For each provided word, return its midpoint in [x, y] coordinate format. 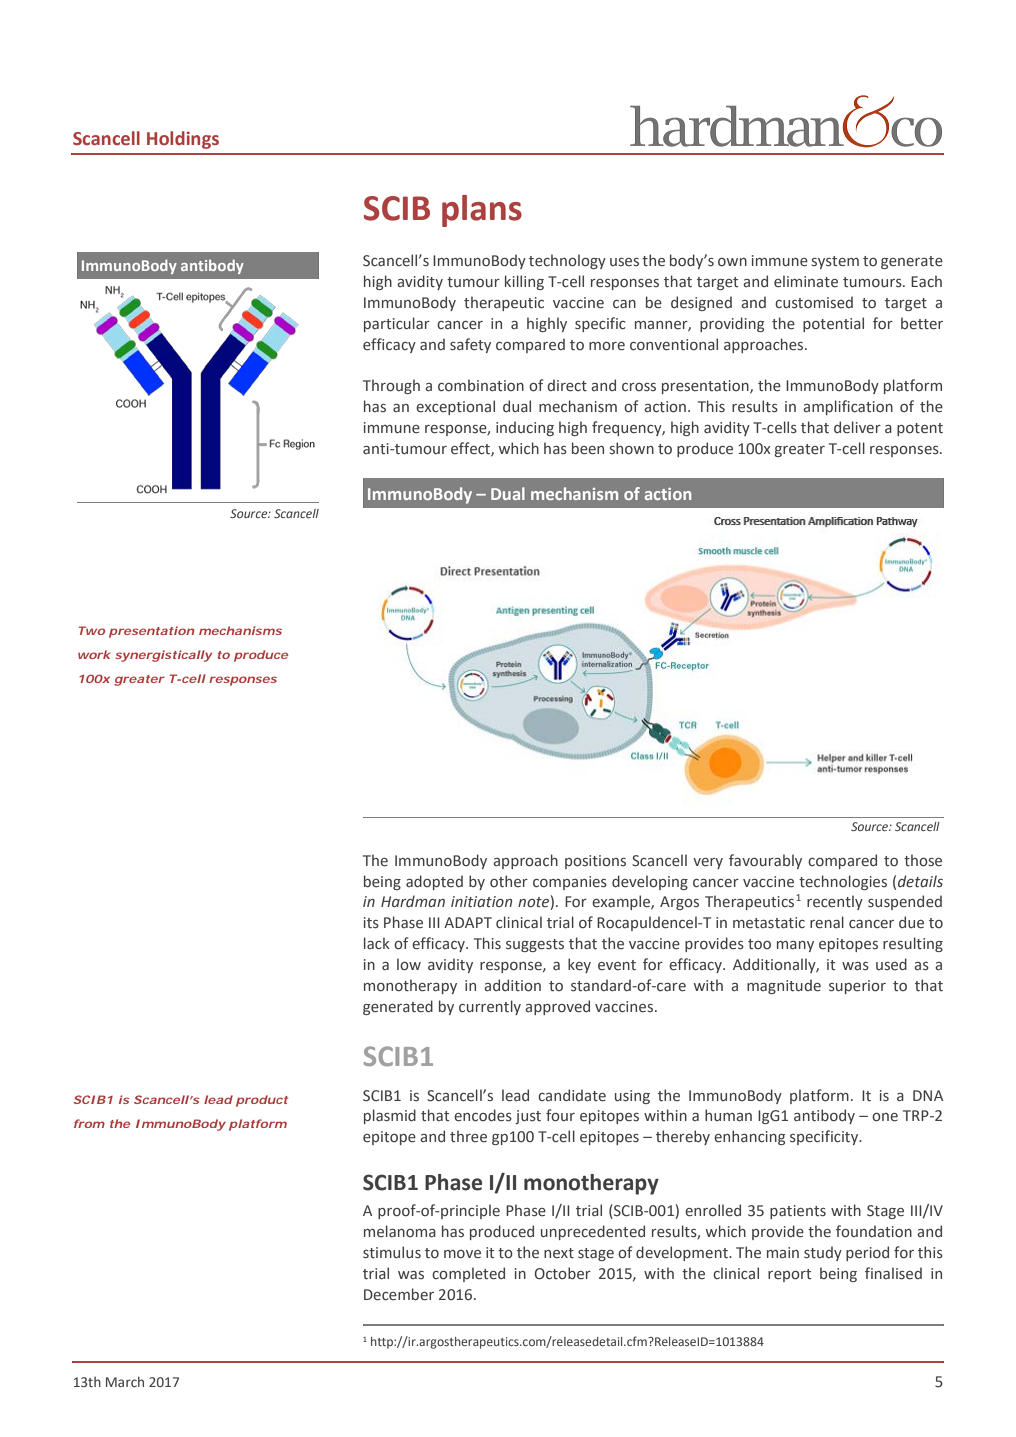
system [835, 262]
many [795, 946]
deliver [857, 427]
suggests [535, 945]
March [125, 1382]
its [371, 923]
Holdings [183, 140]
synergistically [164, 656]
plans [482, 211]
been [588, 448]
